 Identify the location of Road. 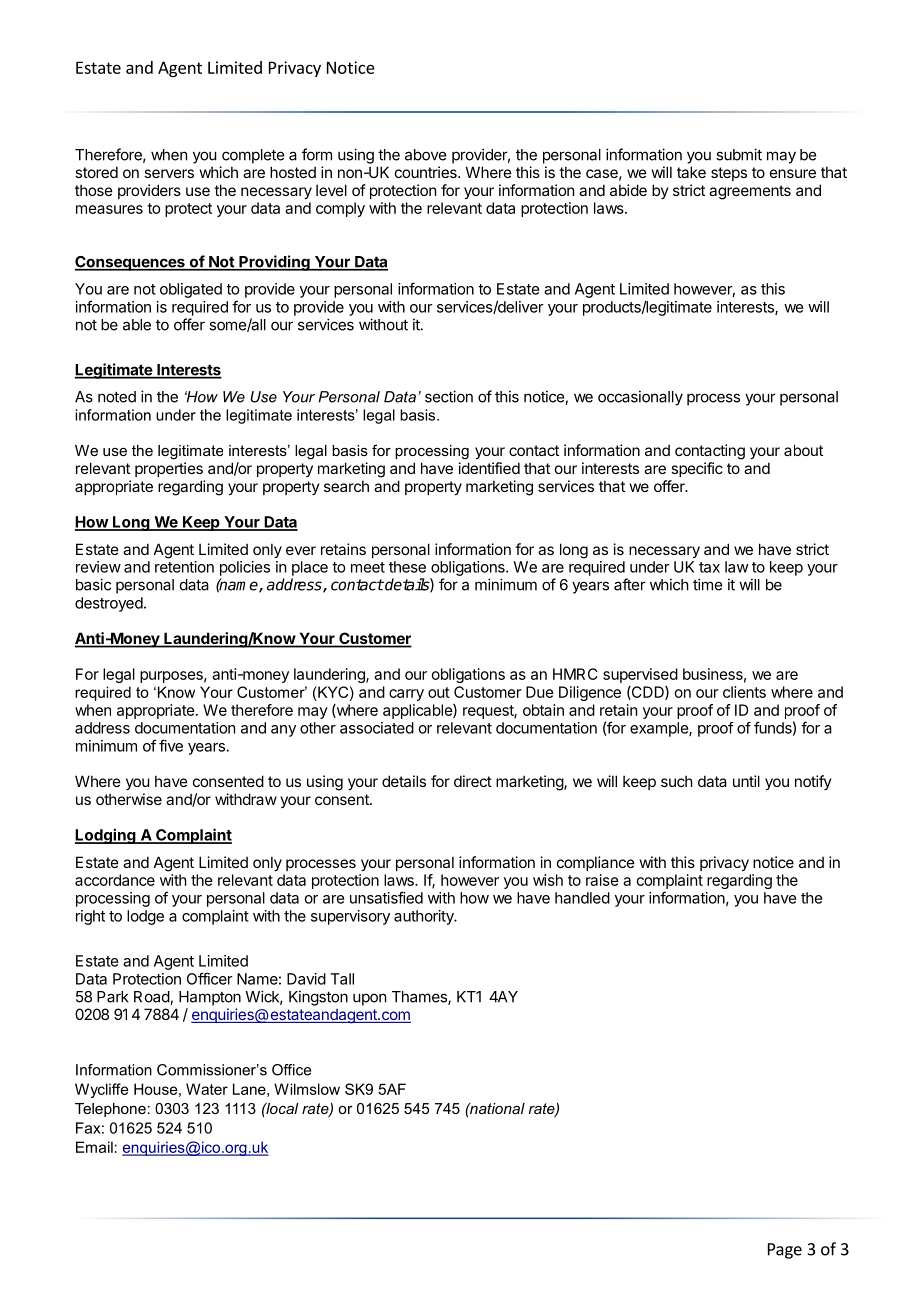
(152, 998).
